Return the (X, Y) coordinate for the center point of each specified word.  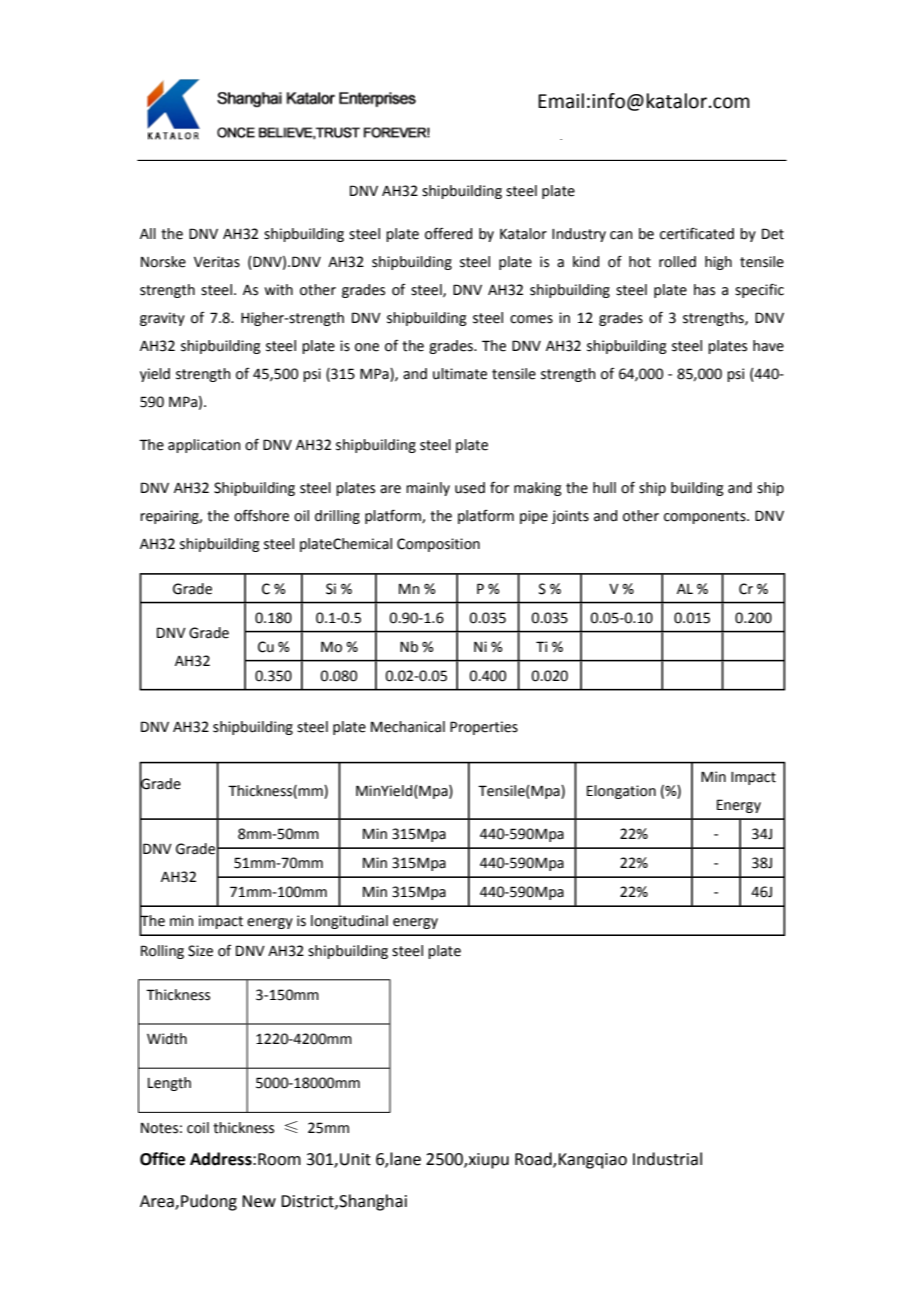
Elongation (621, 792)
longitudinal (349, 922)
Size (200, 951)
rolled (677, 262)
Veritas (217, 262)
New (259, 1201)
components (706, 517)
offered (448, 234)
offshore (261, 515)
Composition (438, 545)
